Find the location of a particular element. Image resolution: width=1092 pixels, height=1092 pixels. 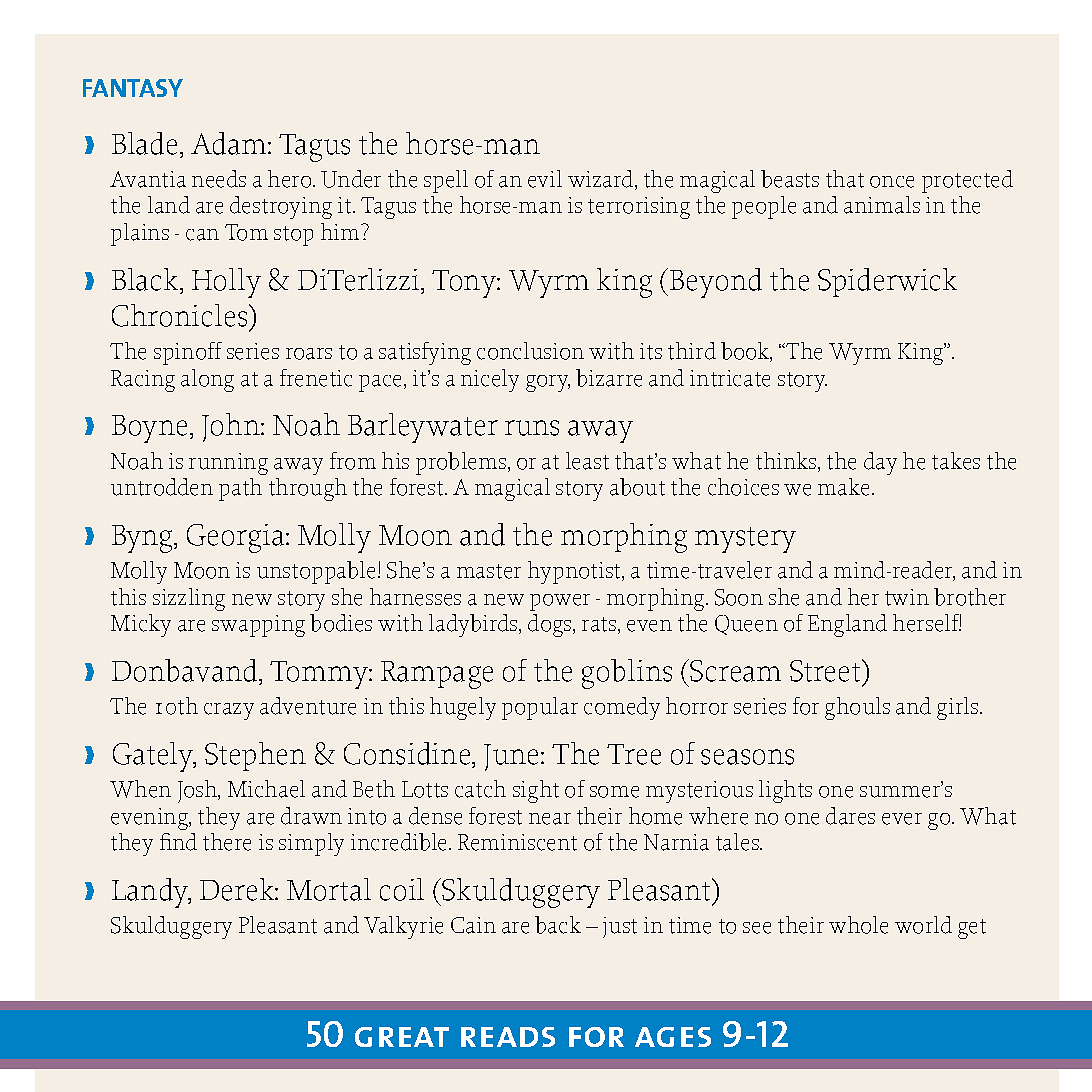

spinoff is located at coordinates (188, 353).
